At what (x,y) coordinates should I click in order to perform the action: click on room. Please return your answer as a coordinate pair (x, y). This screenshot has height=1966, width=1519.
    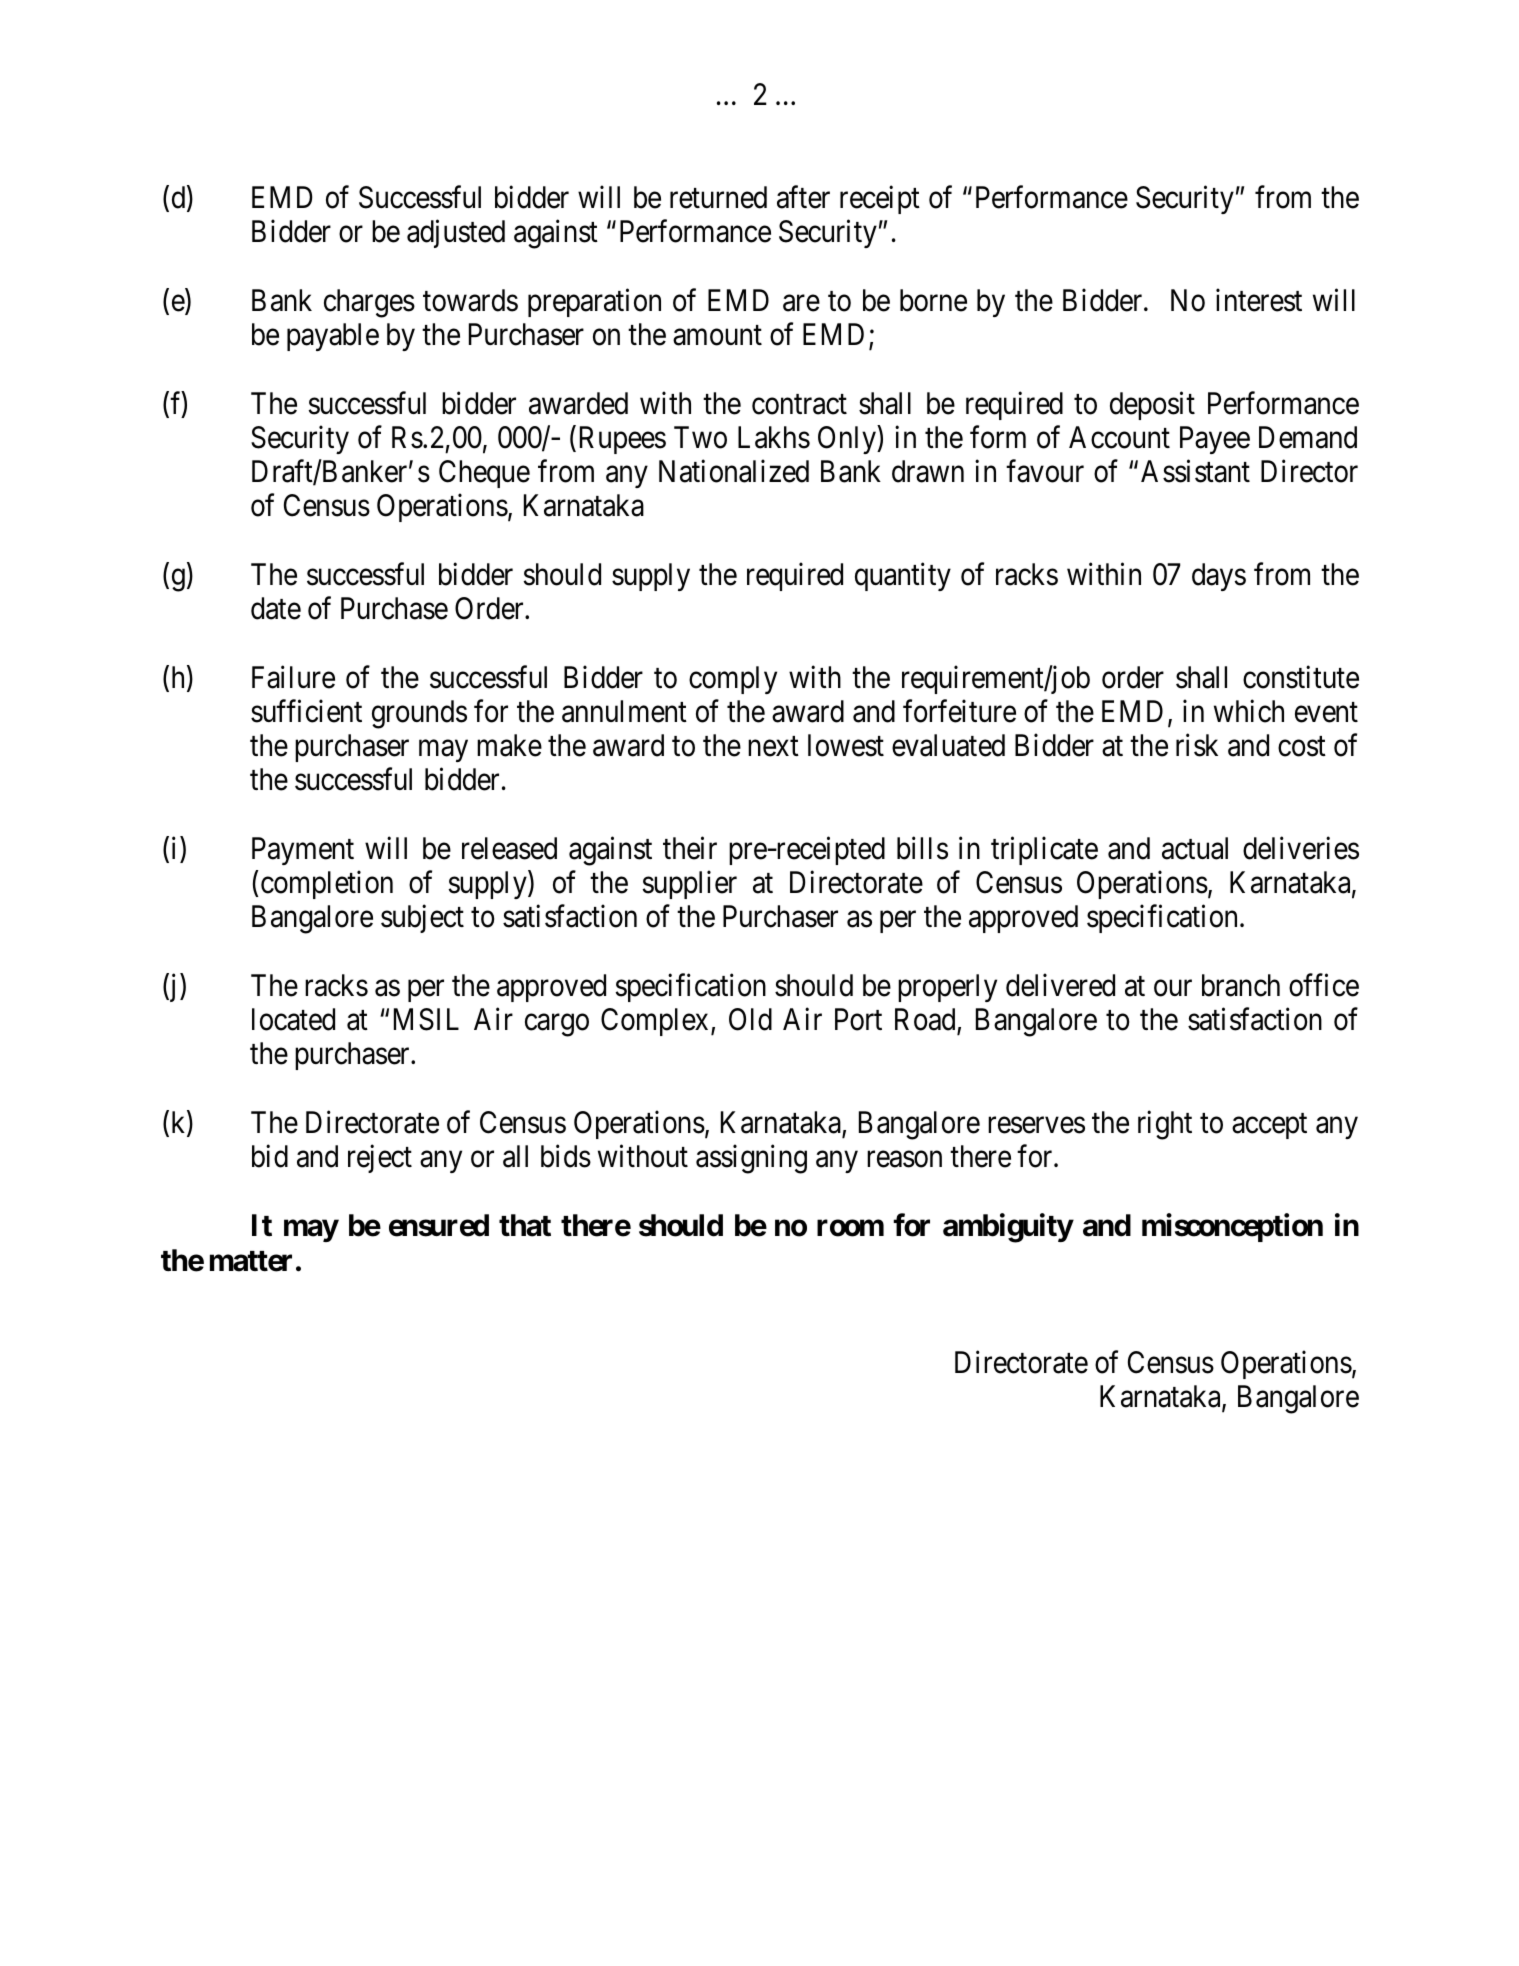
    Looking at the image, I should click on (850, 1228).
